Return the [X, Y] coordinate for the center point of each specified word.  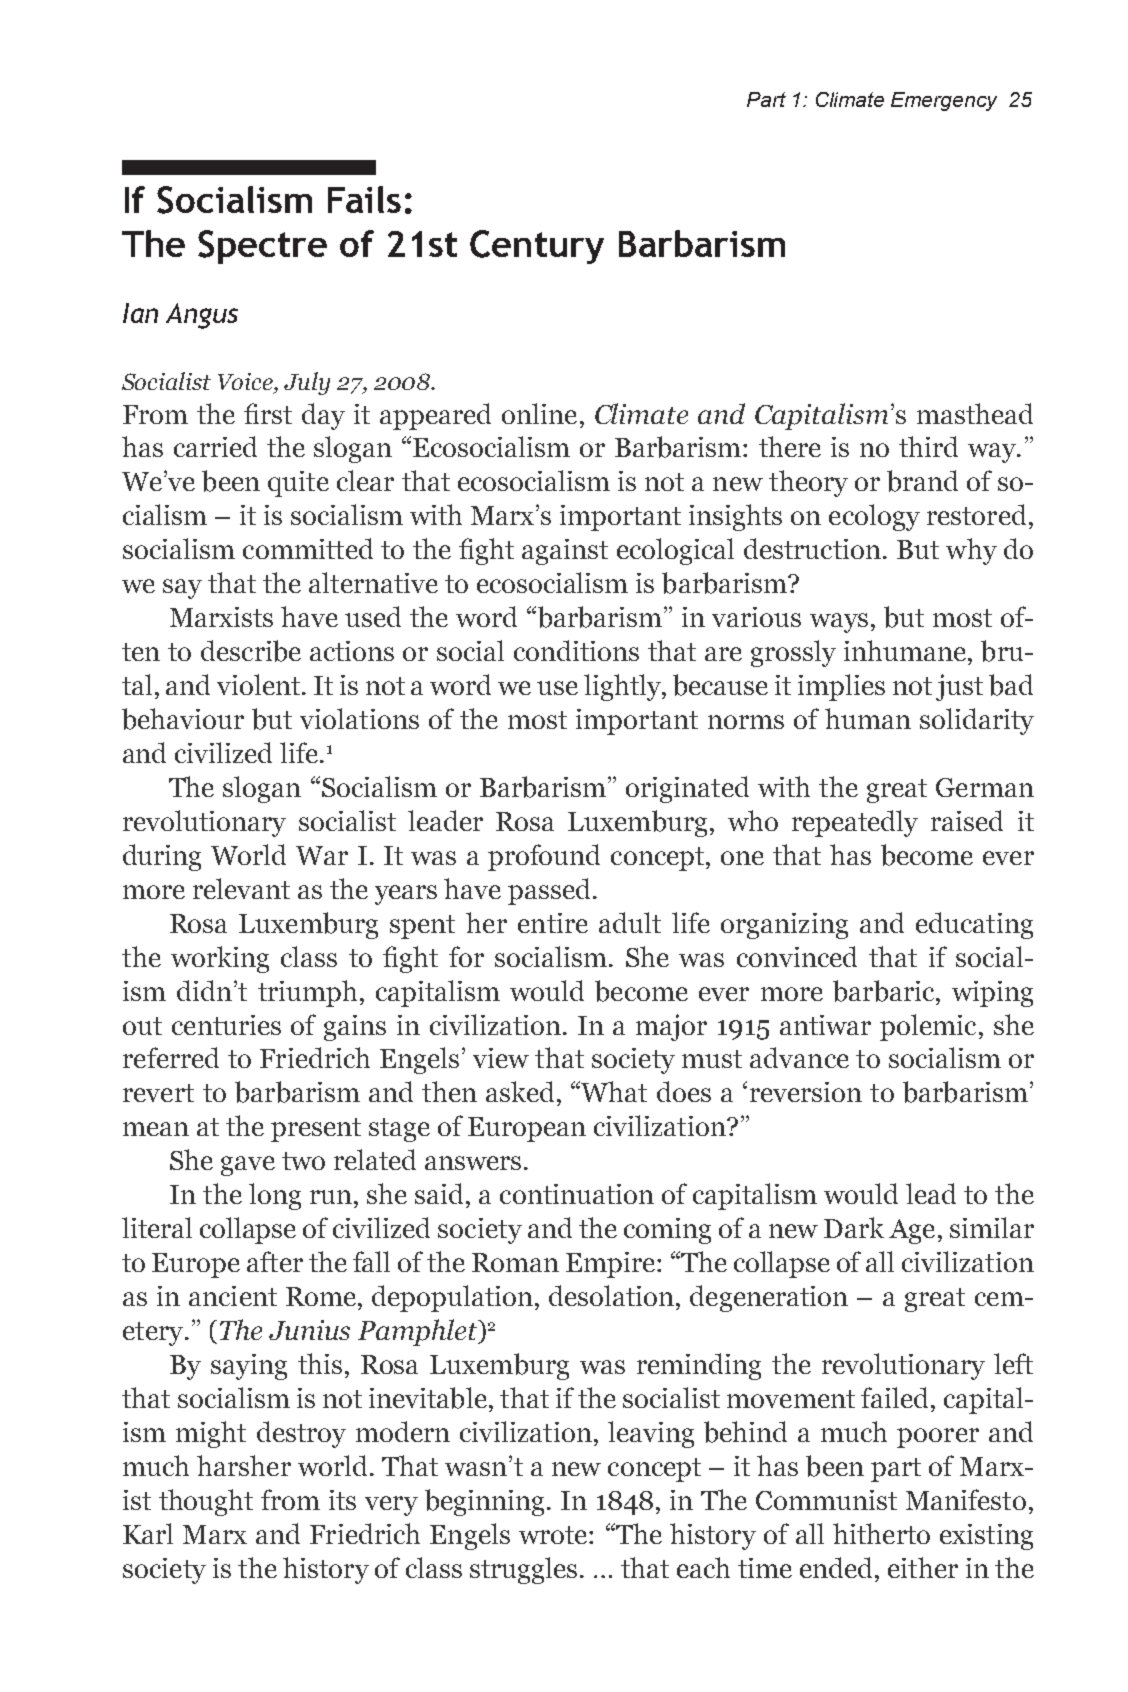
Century [537, 247]
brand [922, 481]
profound [544, 857]
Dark [854, 1227]
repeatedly [855, 823]
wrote [554, 1535]
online [539, 413]
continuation [577, 1194]
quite [298, 484]
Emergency [944, 101]
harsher [244, 1465]
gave [248, 1166]
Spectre [262, 247]
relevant [241, 888]
